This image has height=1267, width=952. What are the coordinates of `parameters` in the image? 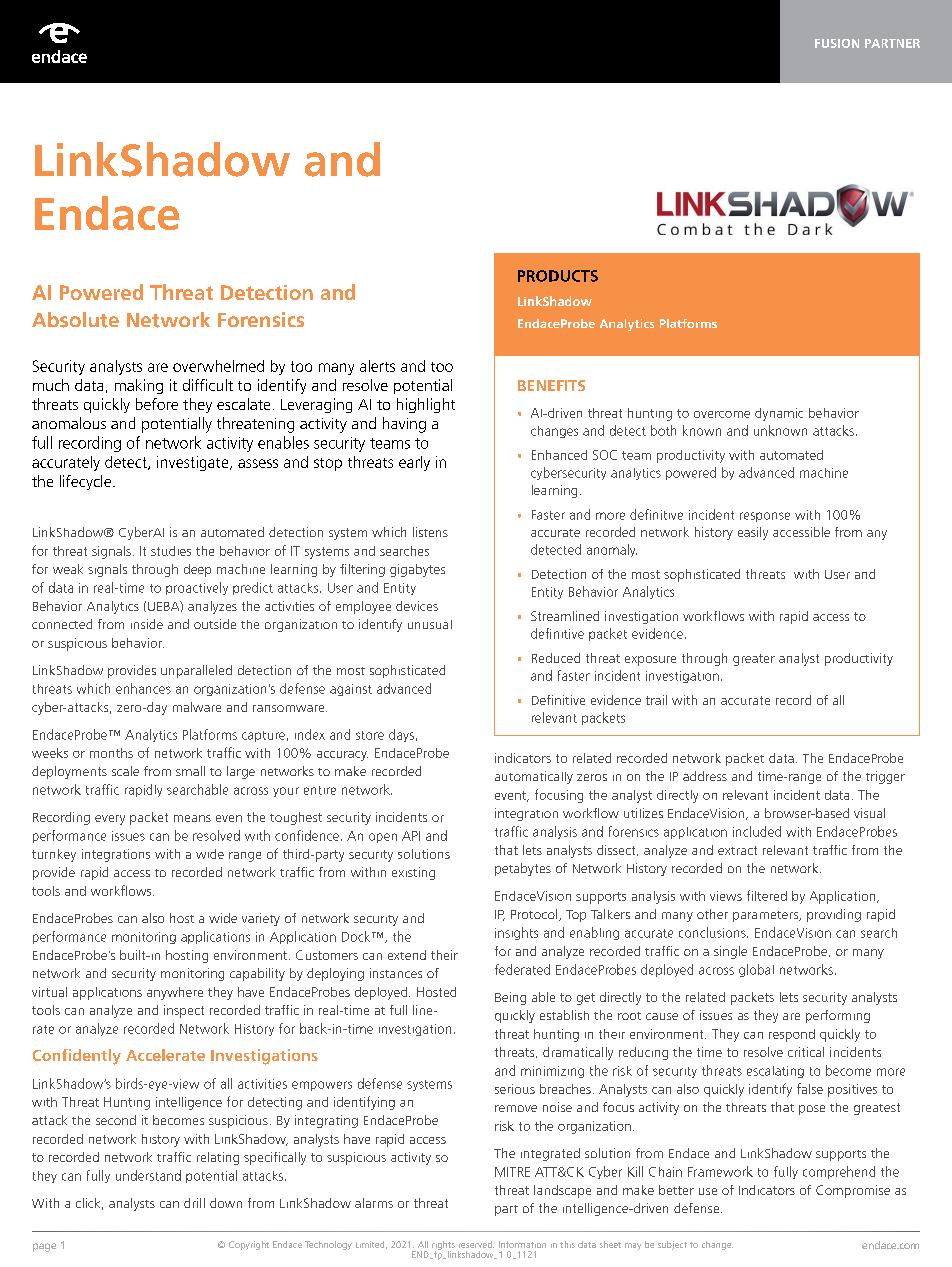 It's located at (766, 916).
